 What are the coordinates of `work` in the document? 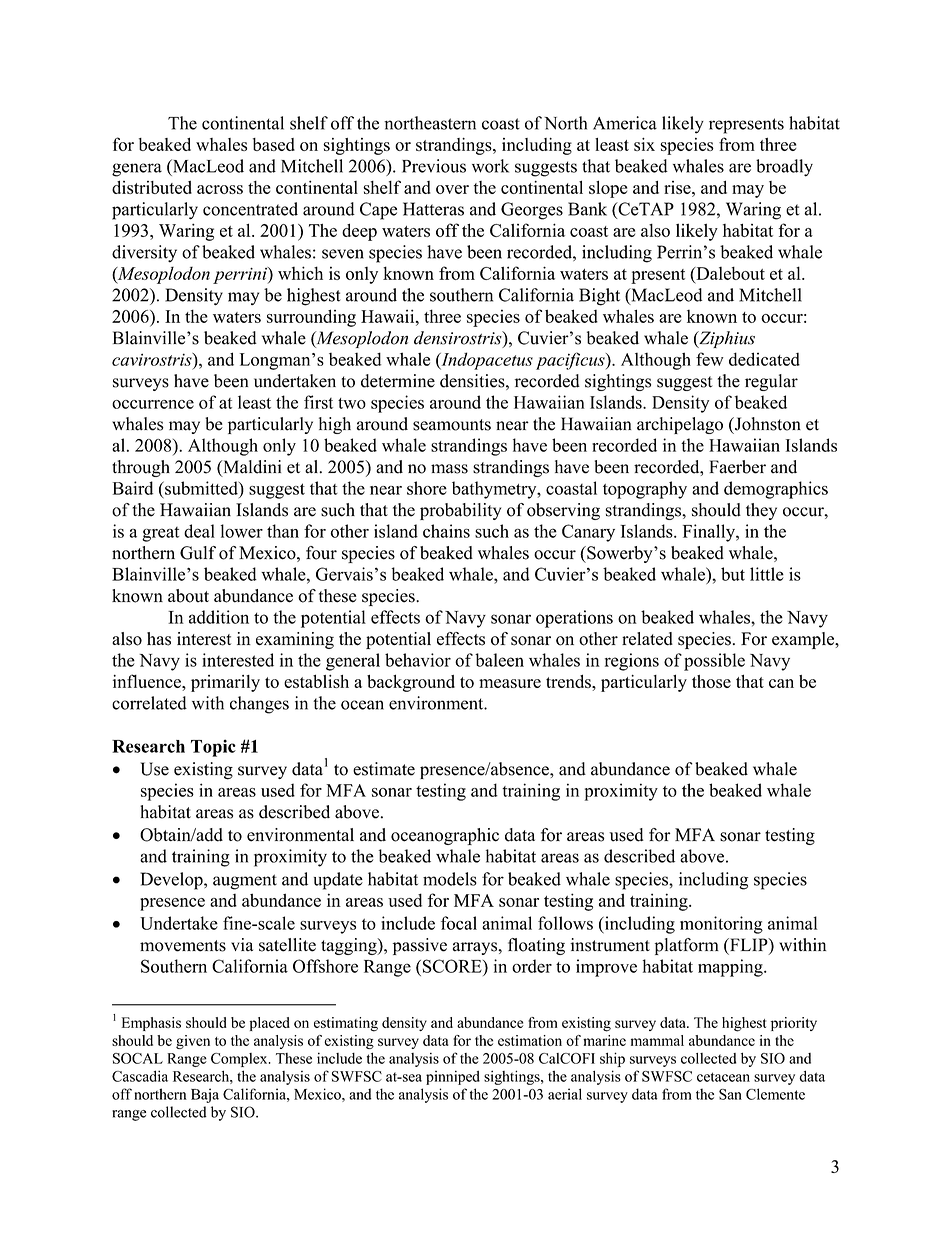 It's located at (490, 166).
